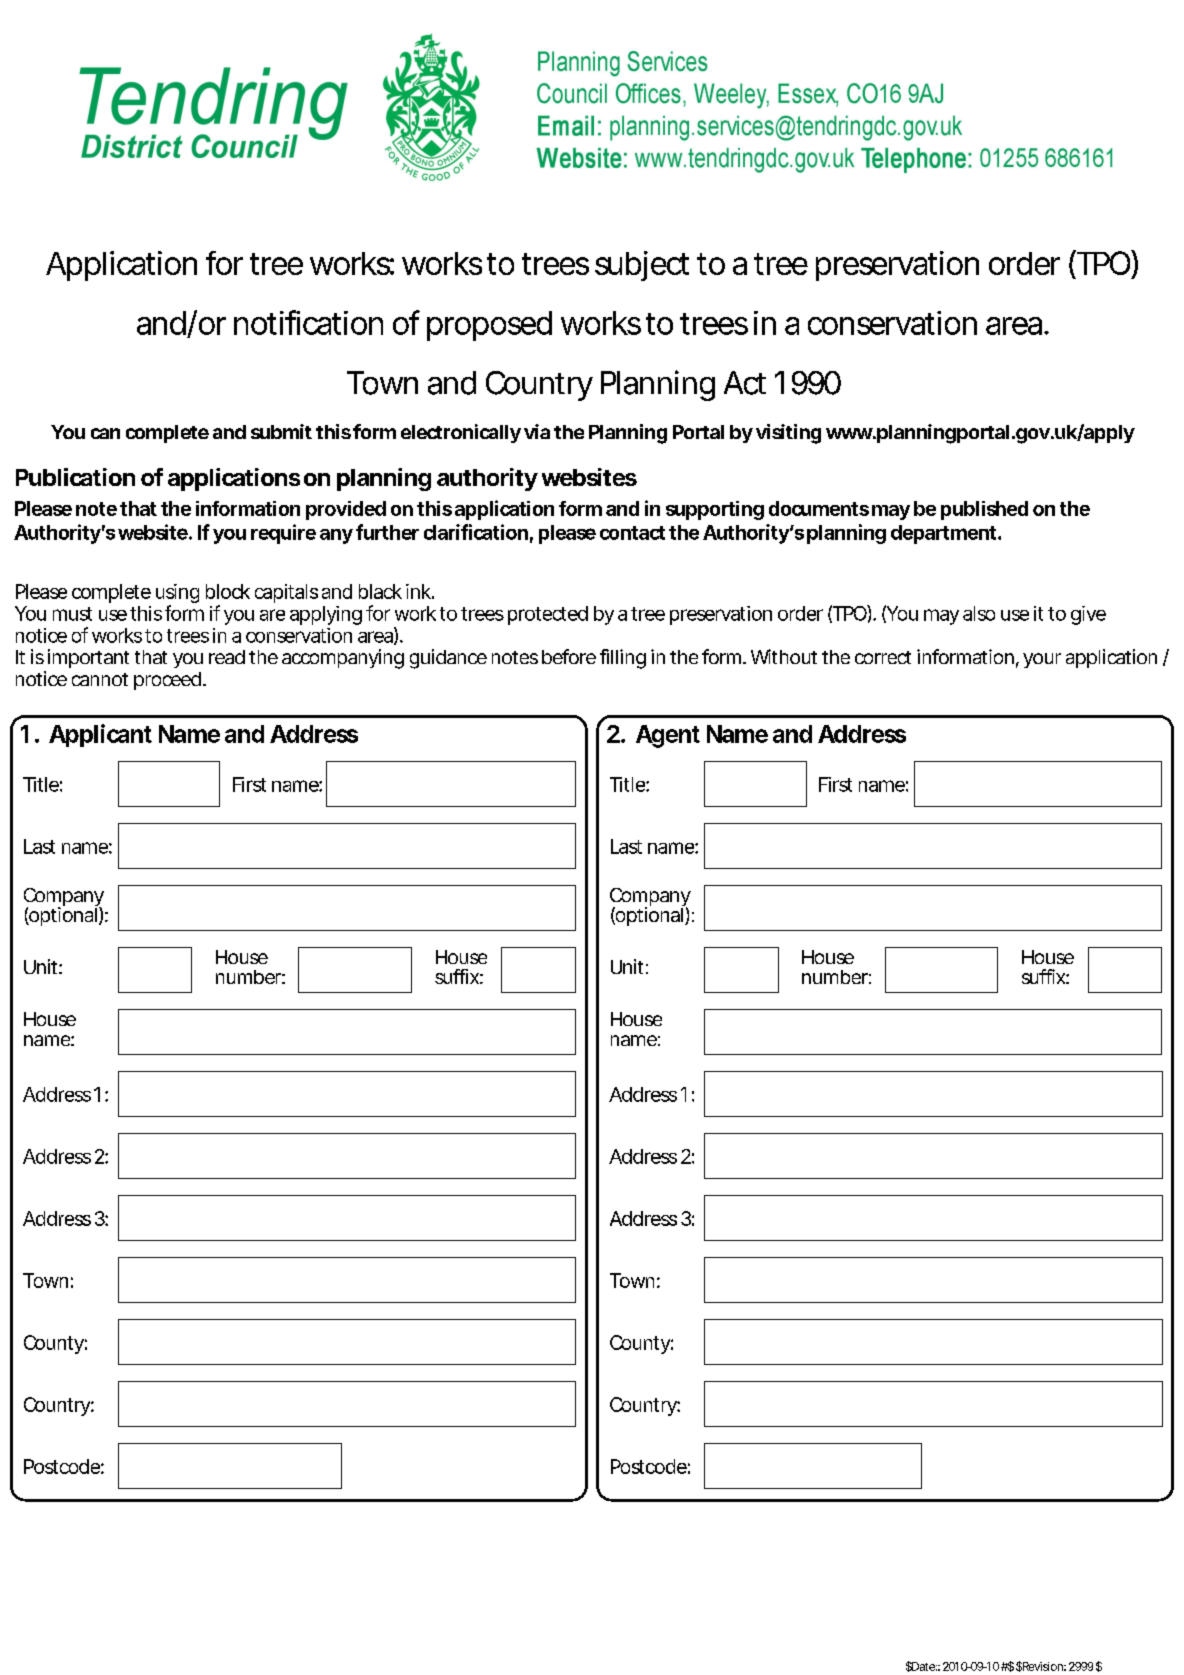 The width and height of the screenshot is (1184, 1675). Describe the element at coordinates (883, 657) in the screenshot. I see `correct` at that location.
